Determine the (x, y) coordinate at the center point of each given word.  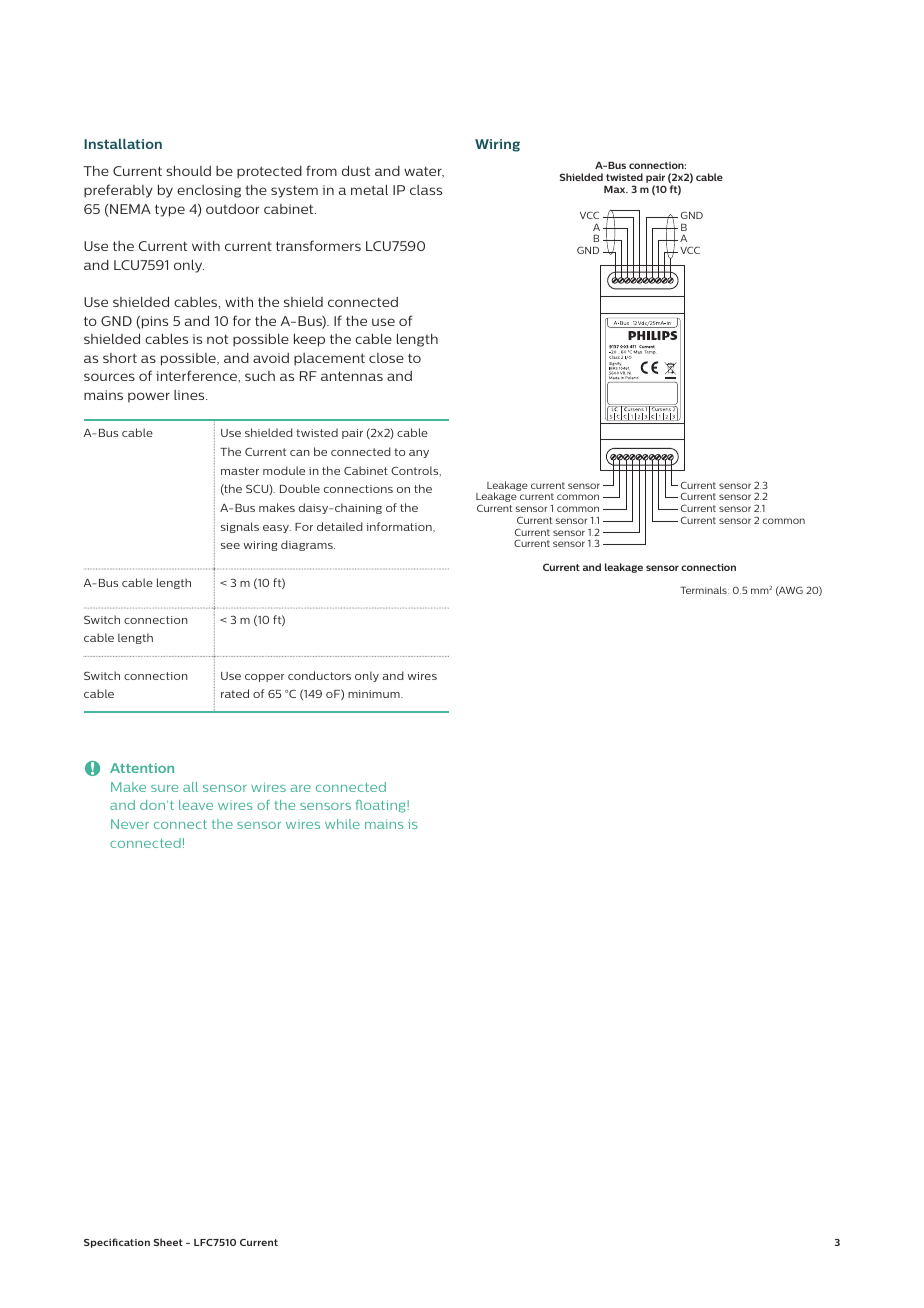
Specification (117, 1243)
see (230, 546)
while (342, 824)
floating (382, 806)
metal (369, 189)
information (400, 526)
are (301, 788)
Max (616, 189)
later (656, 358)
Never (130, 824)
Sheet (168, 1242)
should (188, 170)
